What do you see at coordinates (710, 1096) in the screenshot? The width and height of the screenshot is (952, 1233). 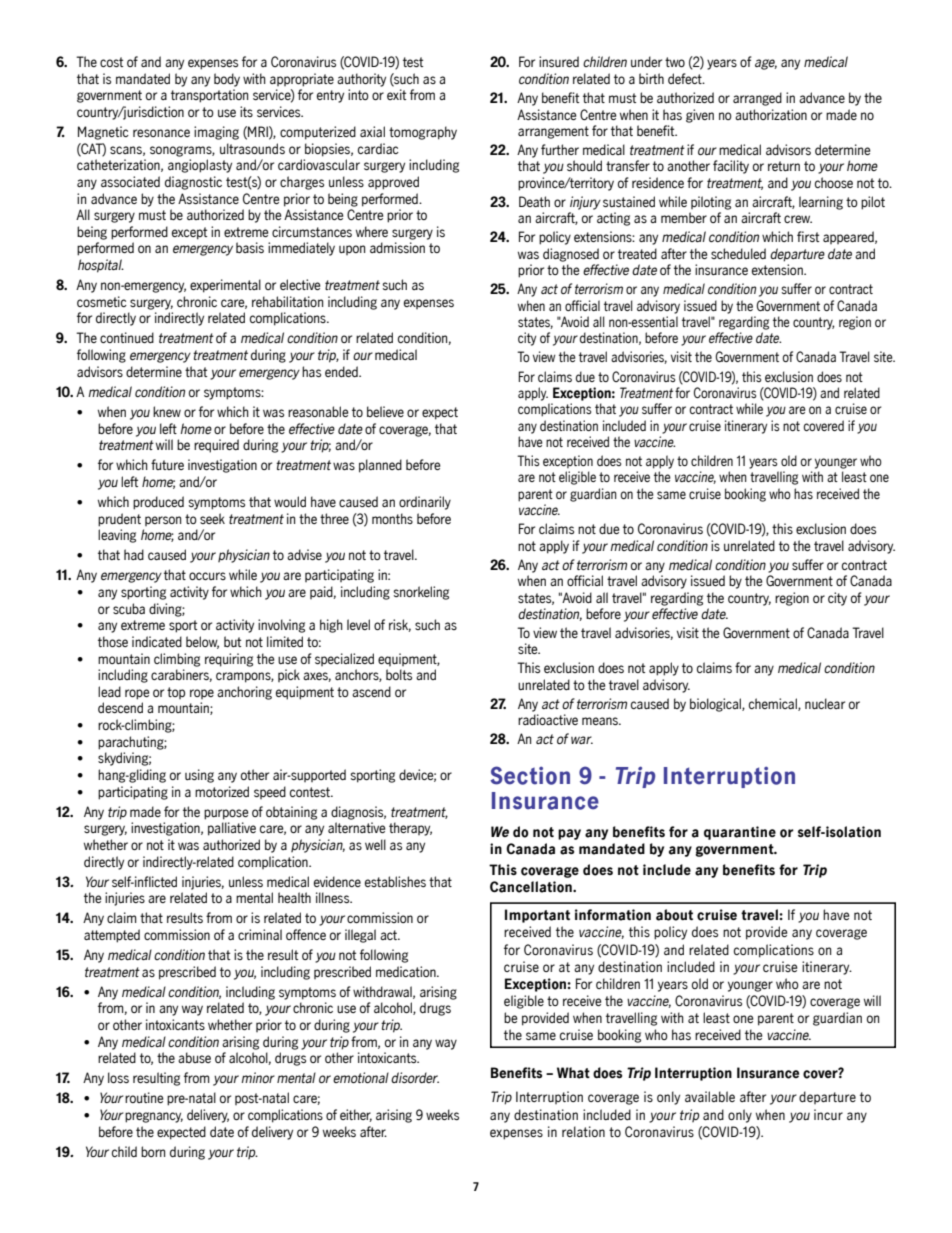 I see `available` at bounding box center [710, 1096].
